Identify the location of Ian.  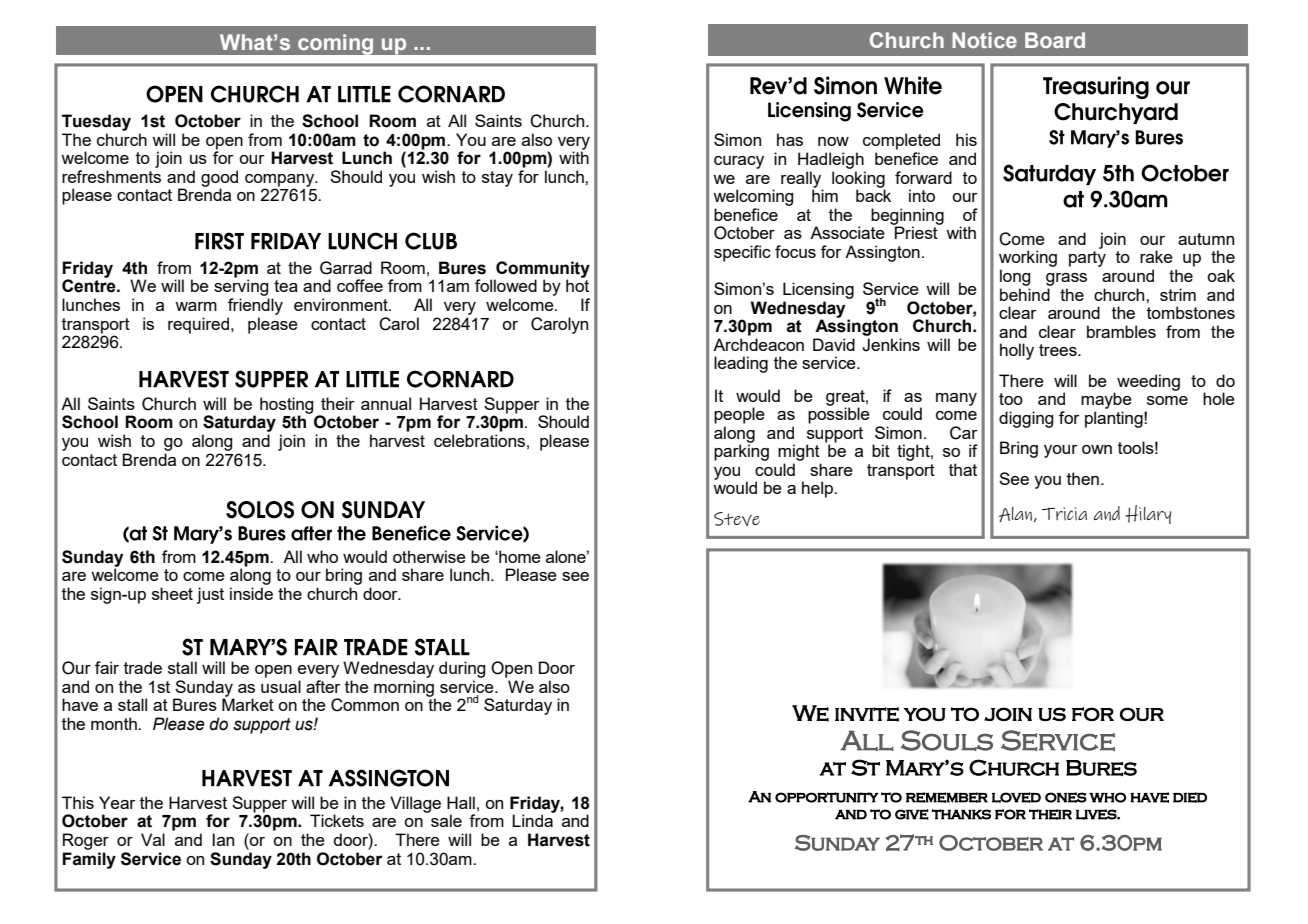
(223, 839).
